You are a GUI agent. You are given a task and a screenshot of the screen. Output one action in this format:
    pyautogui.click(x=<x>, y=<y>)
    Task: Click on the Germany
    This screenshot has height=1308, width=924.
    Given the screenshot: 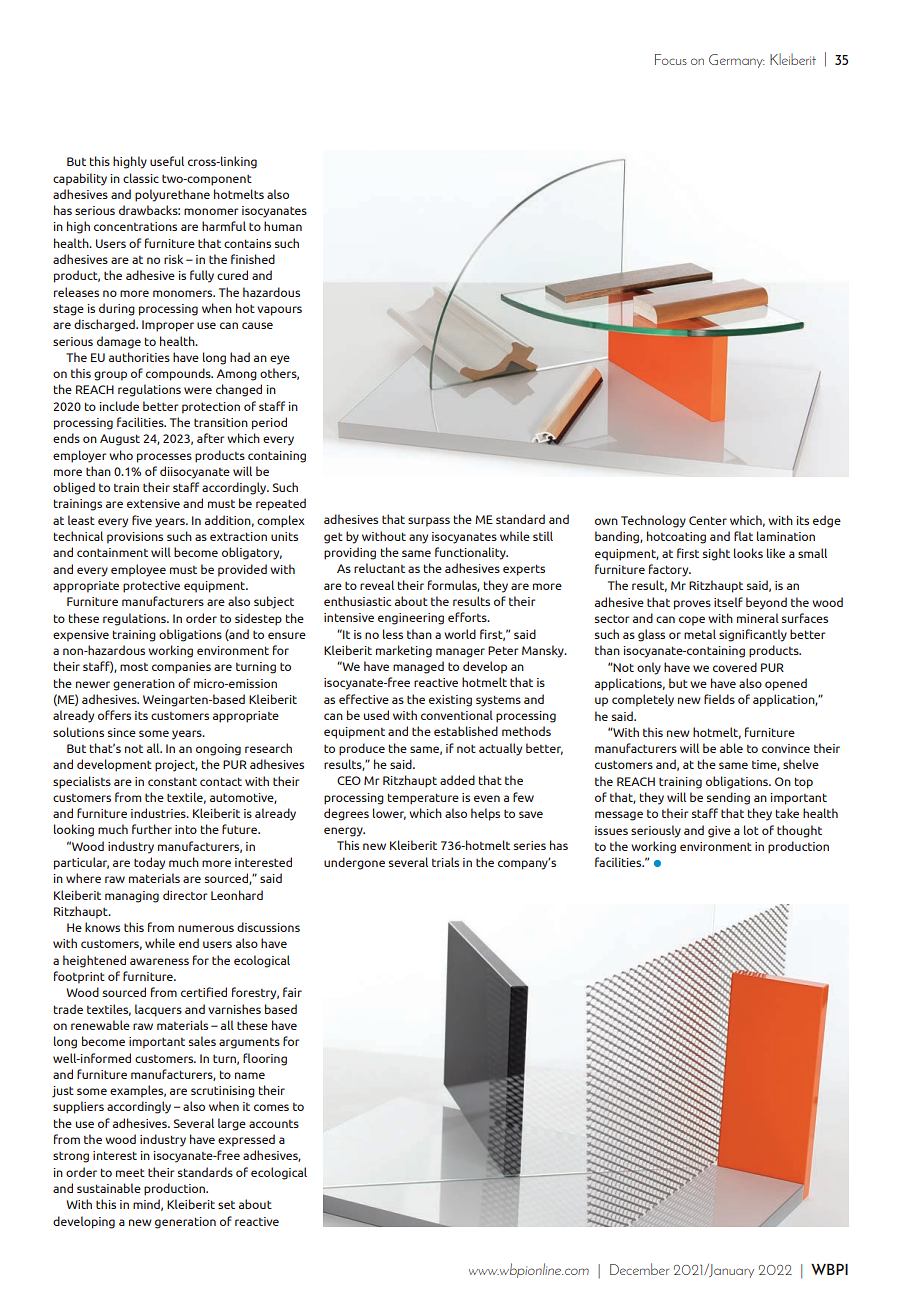 What is the action you would take?
    pyautogui.click(x=737, y=61)
